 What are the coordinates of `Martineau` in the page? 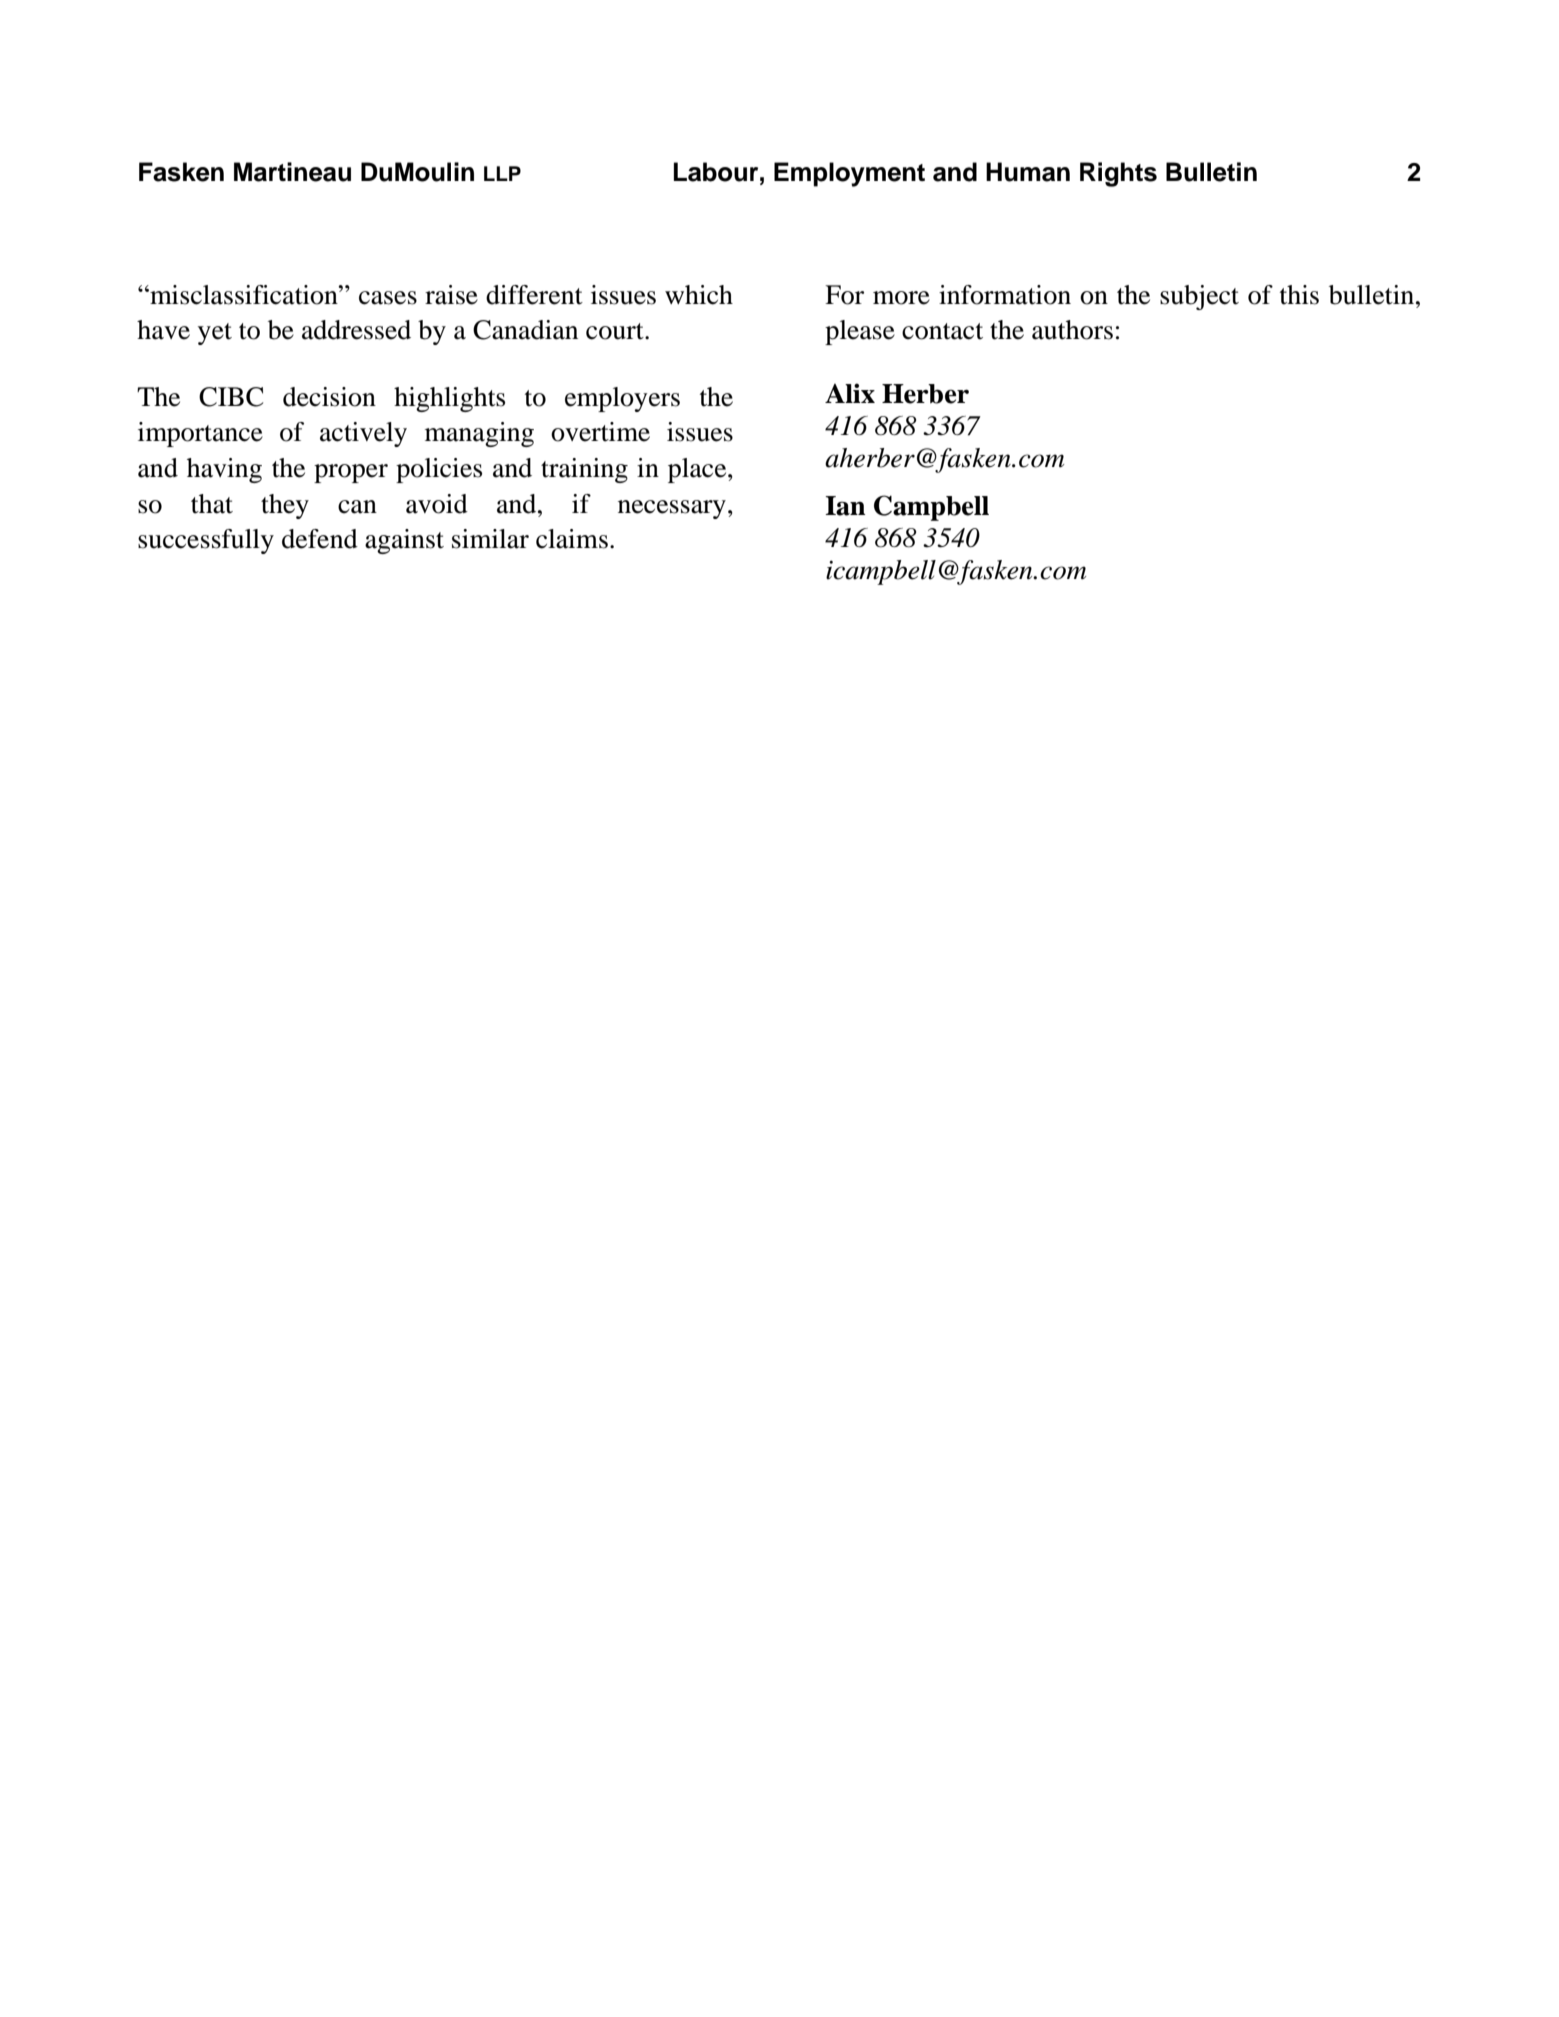 It's located at (292, 172).
